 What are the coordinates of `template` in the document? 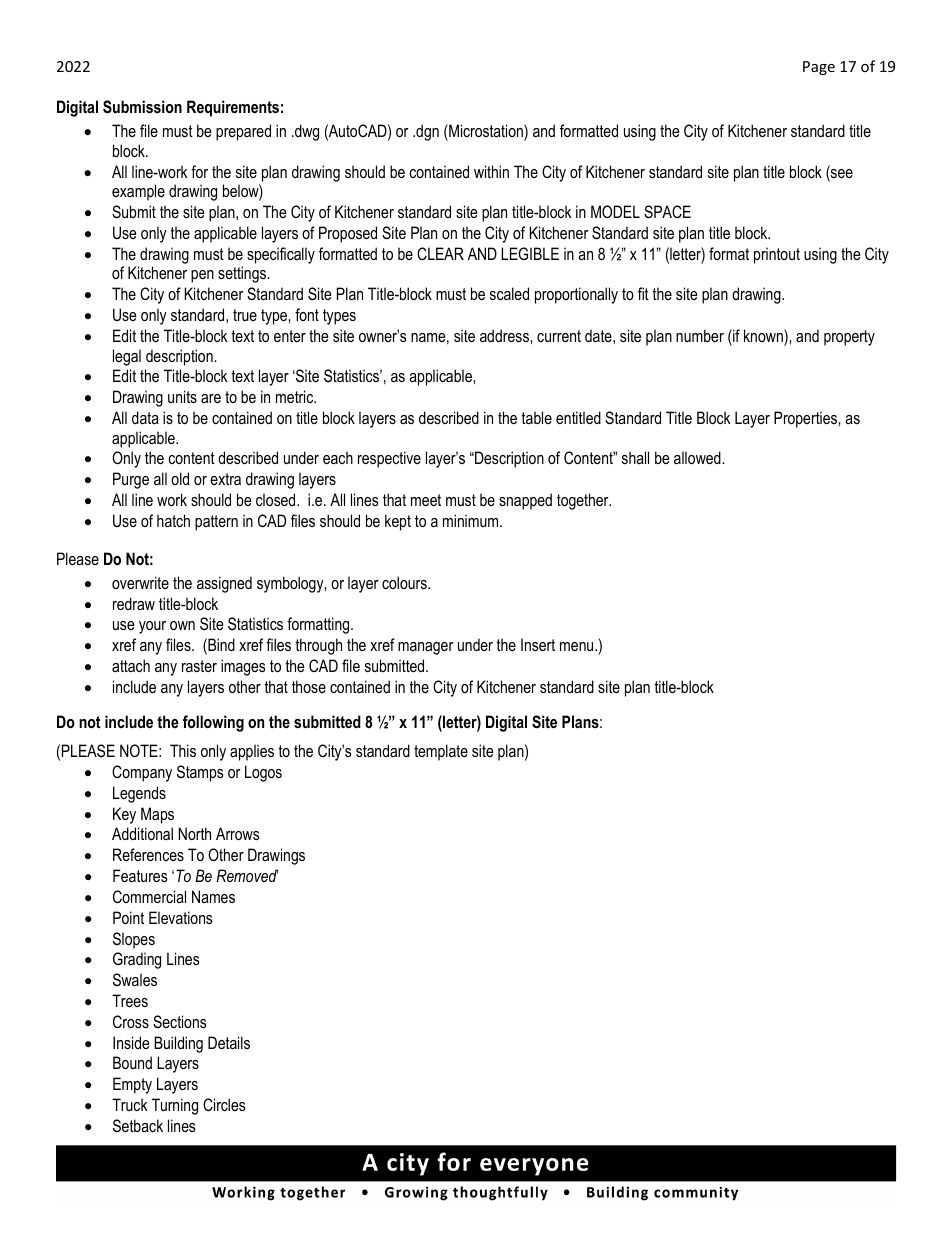 It's located at (441, 752).
